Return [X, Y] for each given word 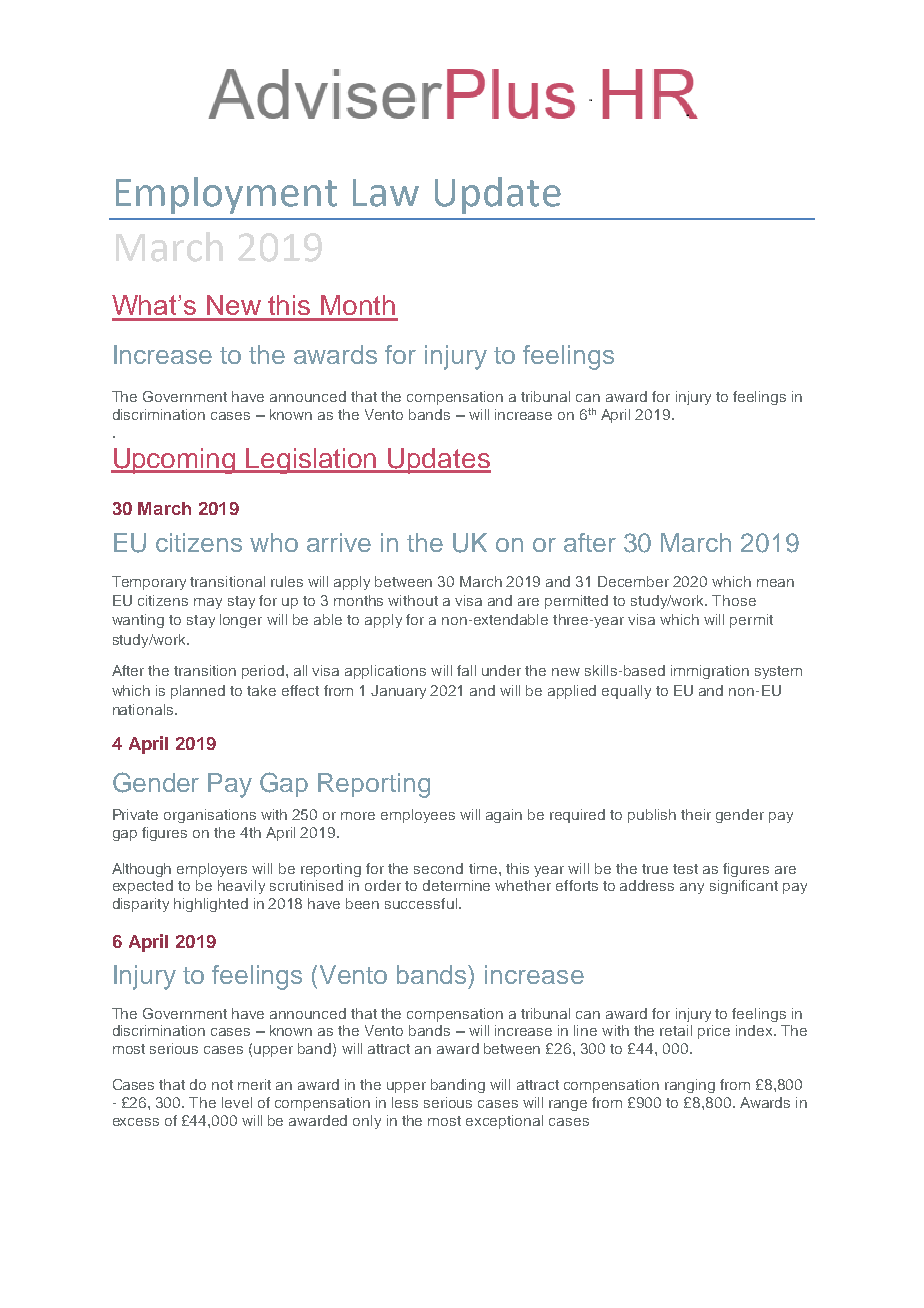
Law [386, 193]
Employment [226, 195]
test [685, 869]
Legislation [312, 461]
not [222, 1085]
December [633, 581]
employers [212, 870]
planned [198, 692]
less [405, 1102]
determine [456, 885]
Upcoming [175, 461]
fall [466, 670]
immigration [710, 672]
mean [775, 583]
